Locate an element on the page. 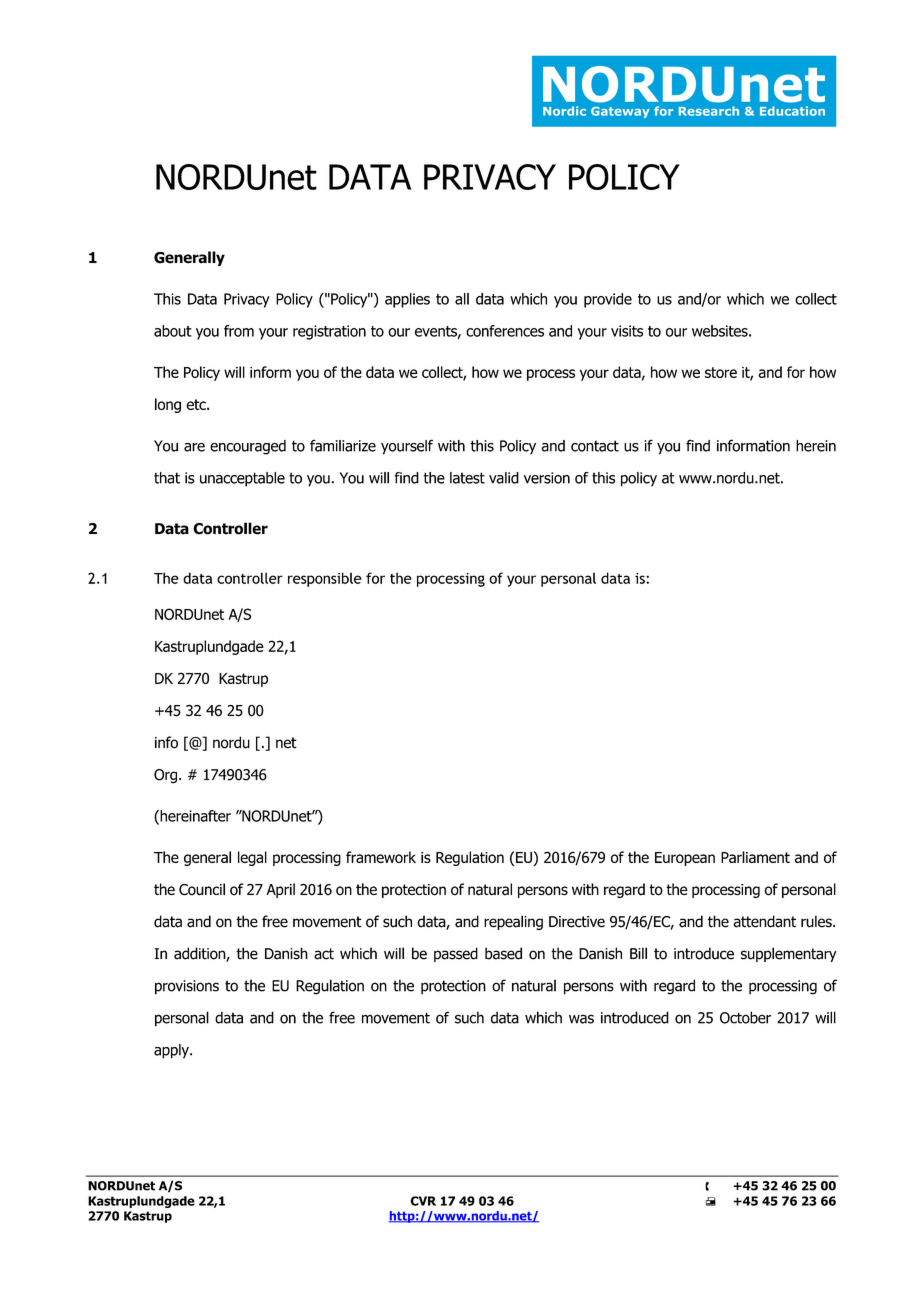 The image size is (924, 1308). version is located at coordinates (547, 478).
